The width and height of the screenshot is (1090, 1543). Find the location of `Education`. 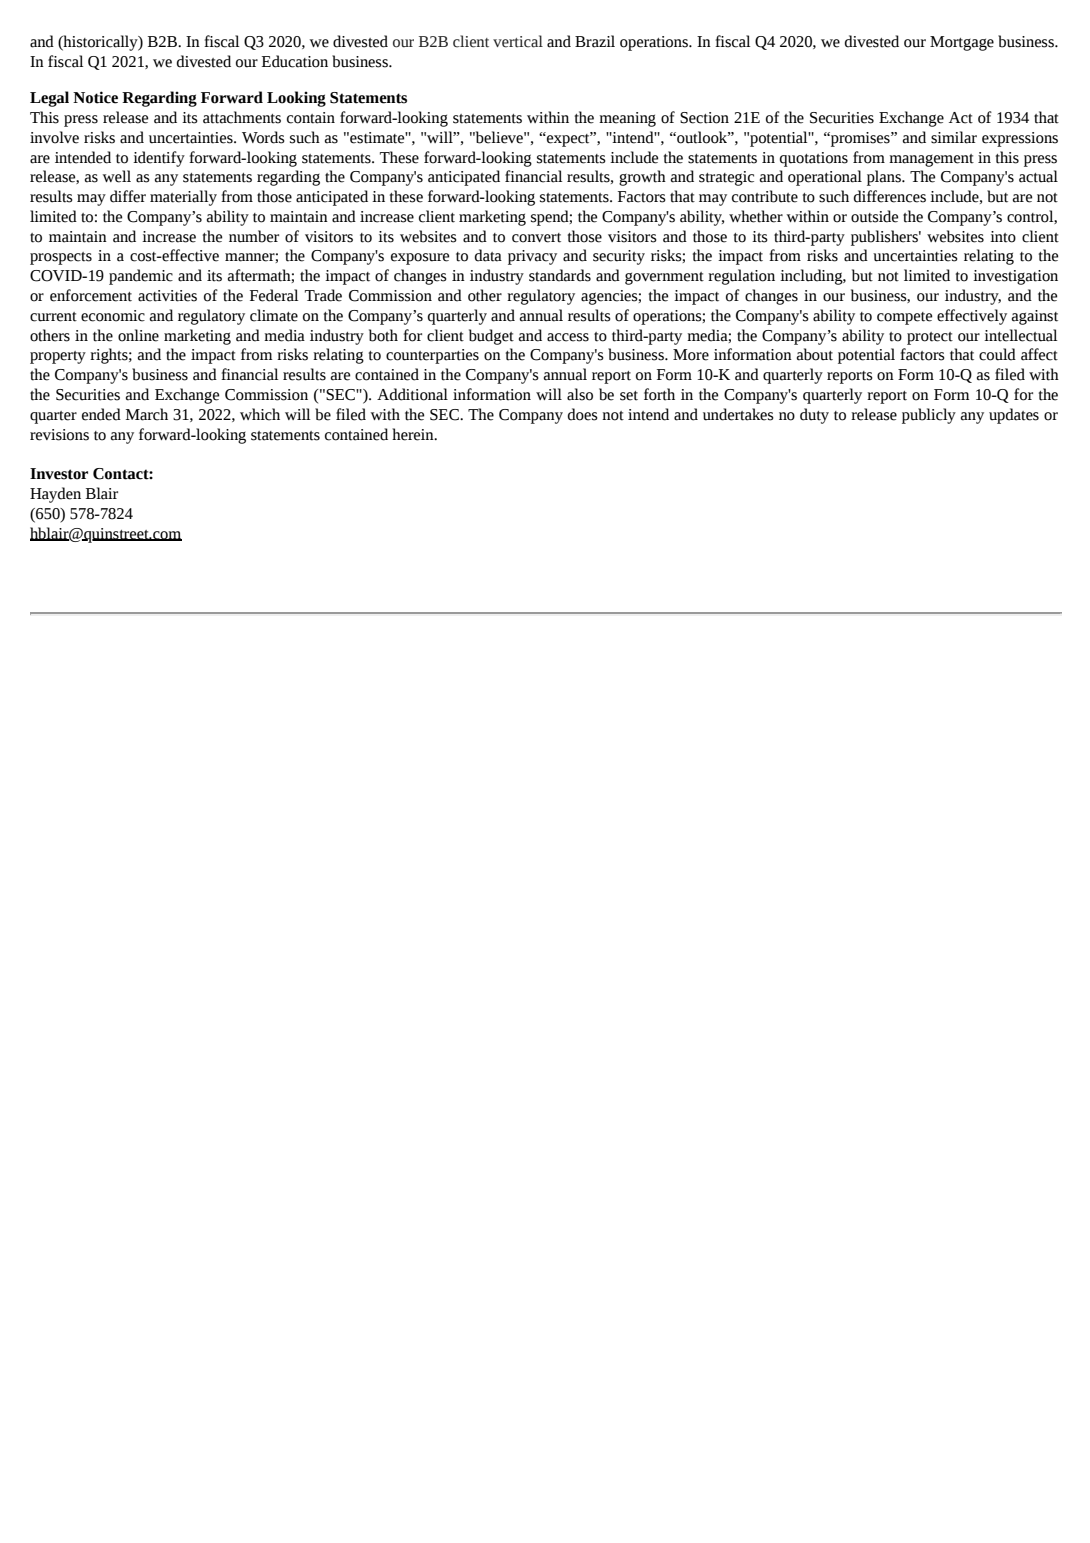

Education is located at coordinates (295, 61).
